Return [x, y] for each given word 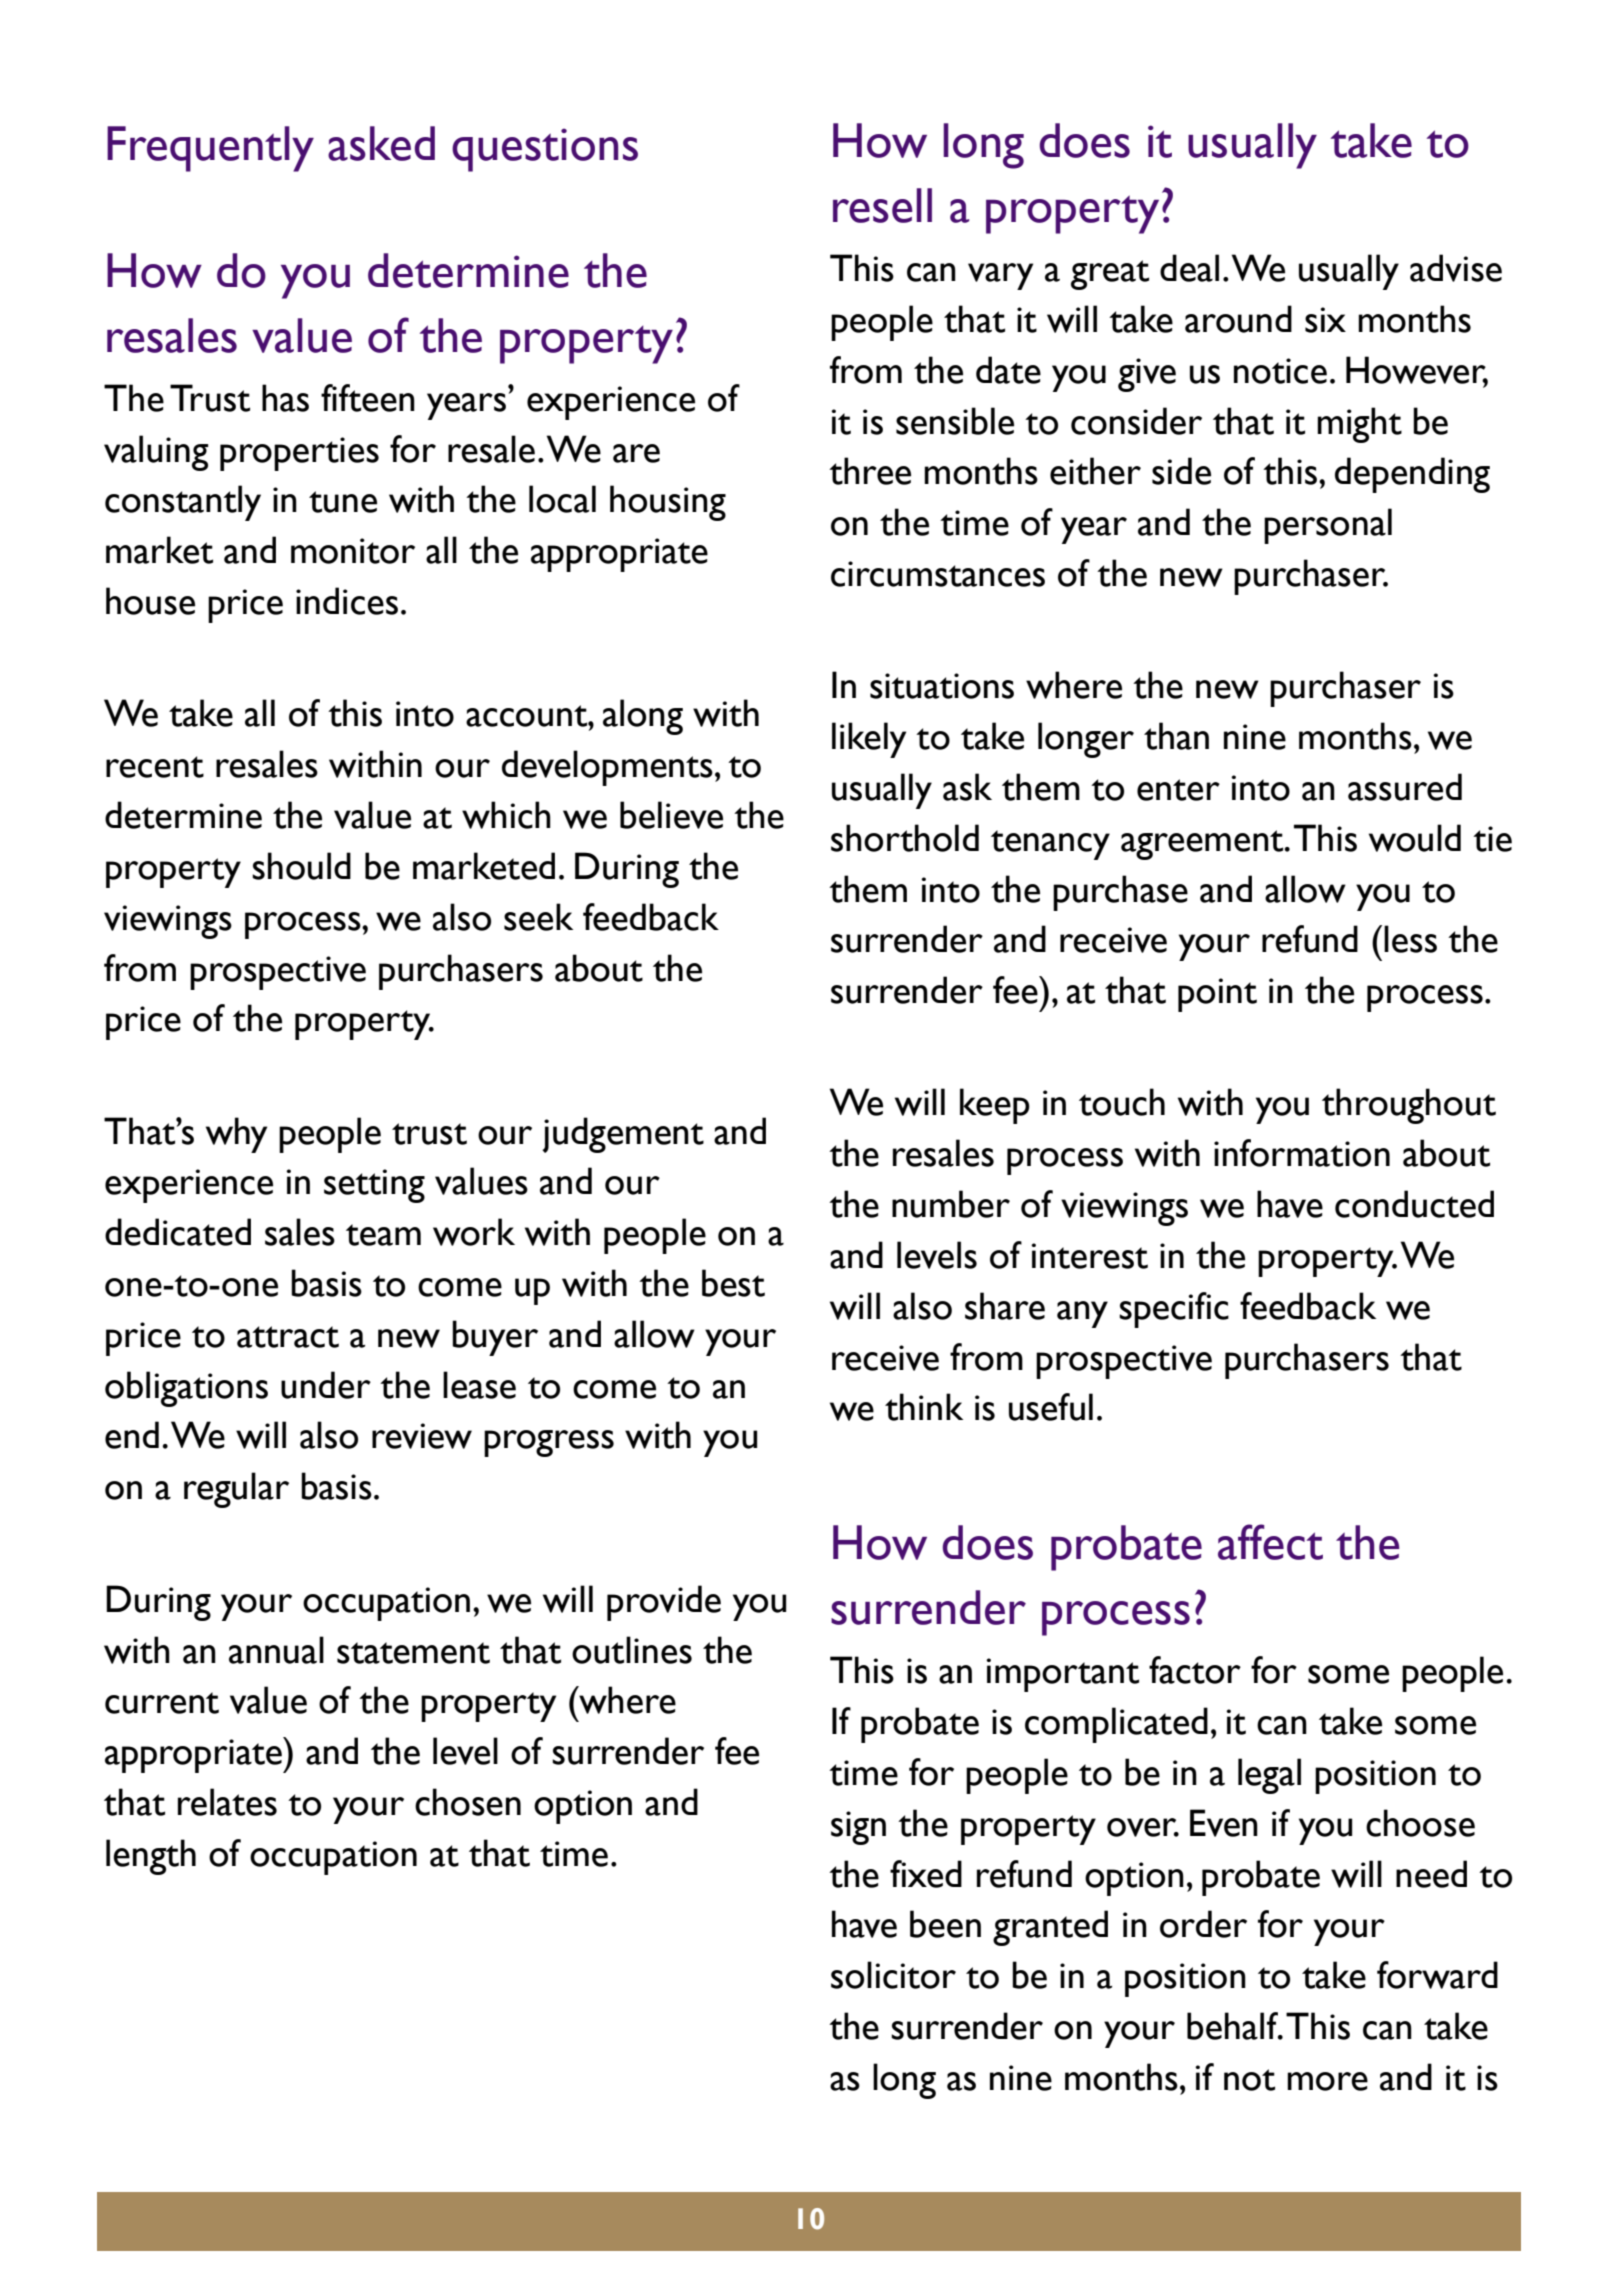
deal [1189, 268]
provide [664, 1603]
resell [882, 205]
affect [1270, 1542]
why [236, 1135]
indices [347, 601]
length [151, 1857]
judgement [623, 1135]
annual [276, 1650]
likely [869, 740]
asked [381, 143]
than [1176, 736]
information [1302, 1153]
